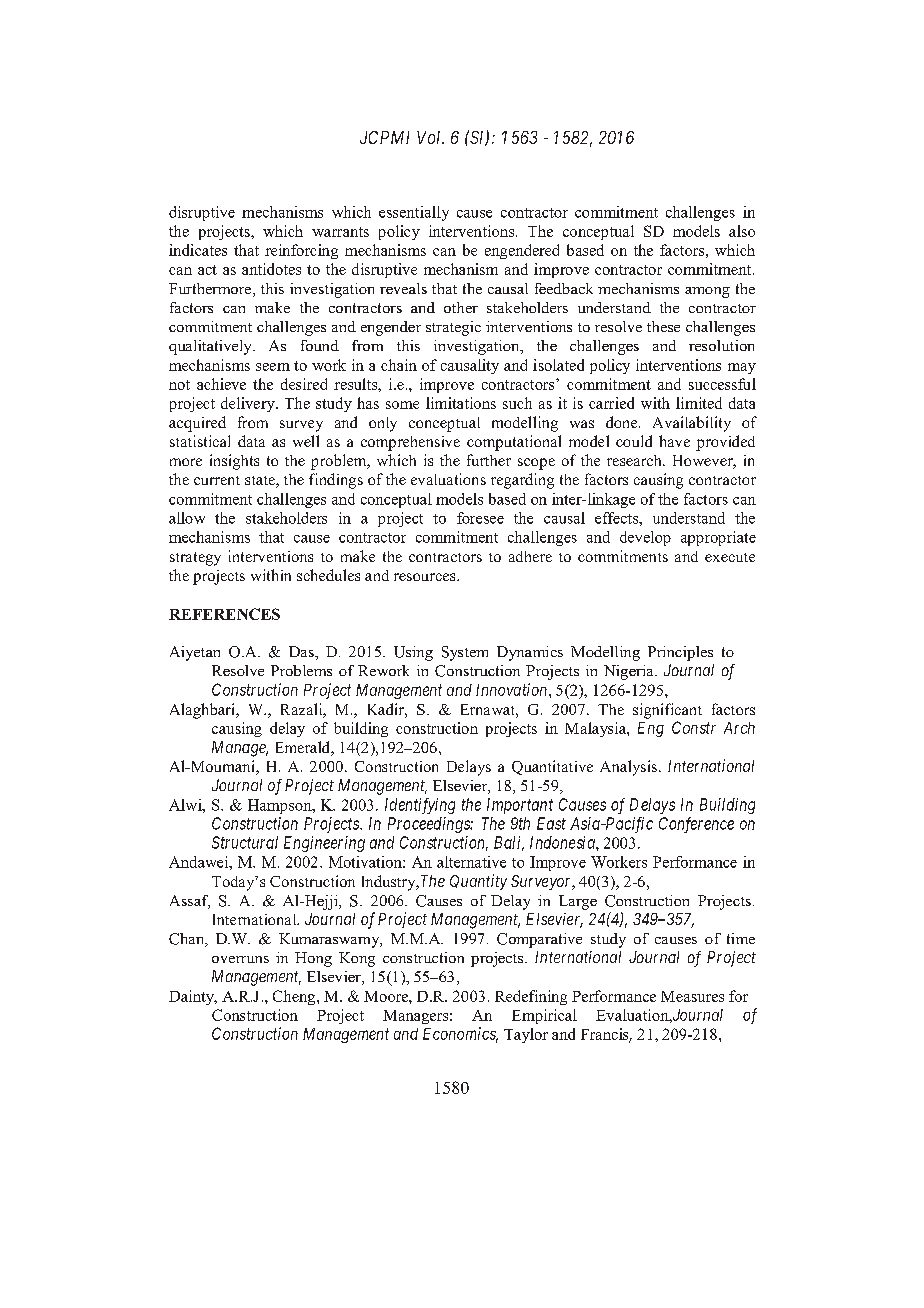 Image resolution: width=924 pixels, height=1308 pixels. I want to click on Structural, so click(245, 842).
